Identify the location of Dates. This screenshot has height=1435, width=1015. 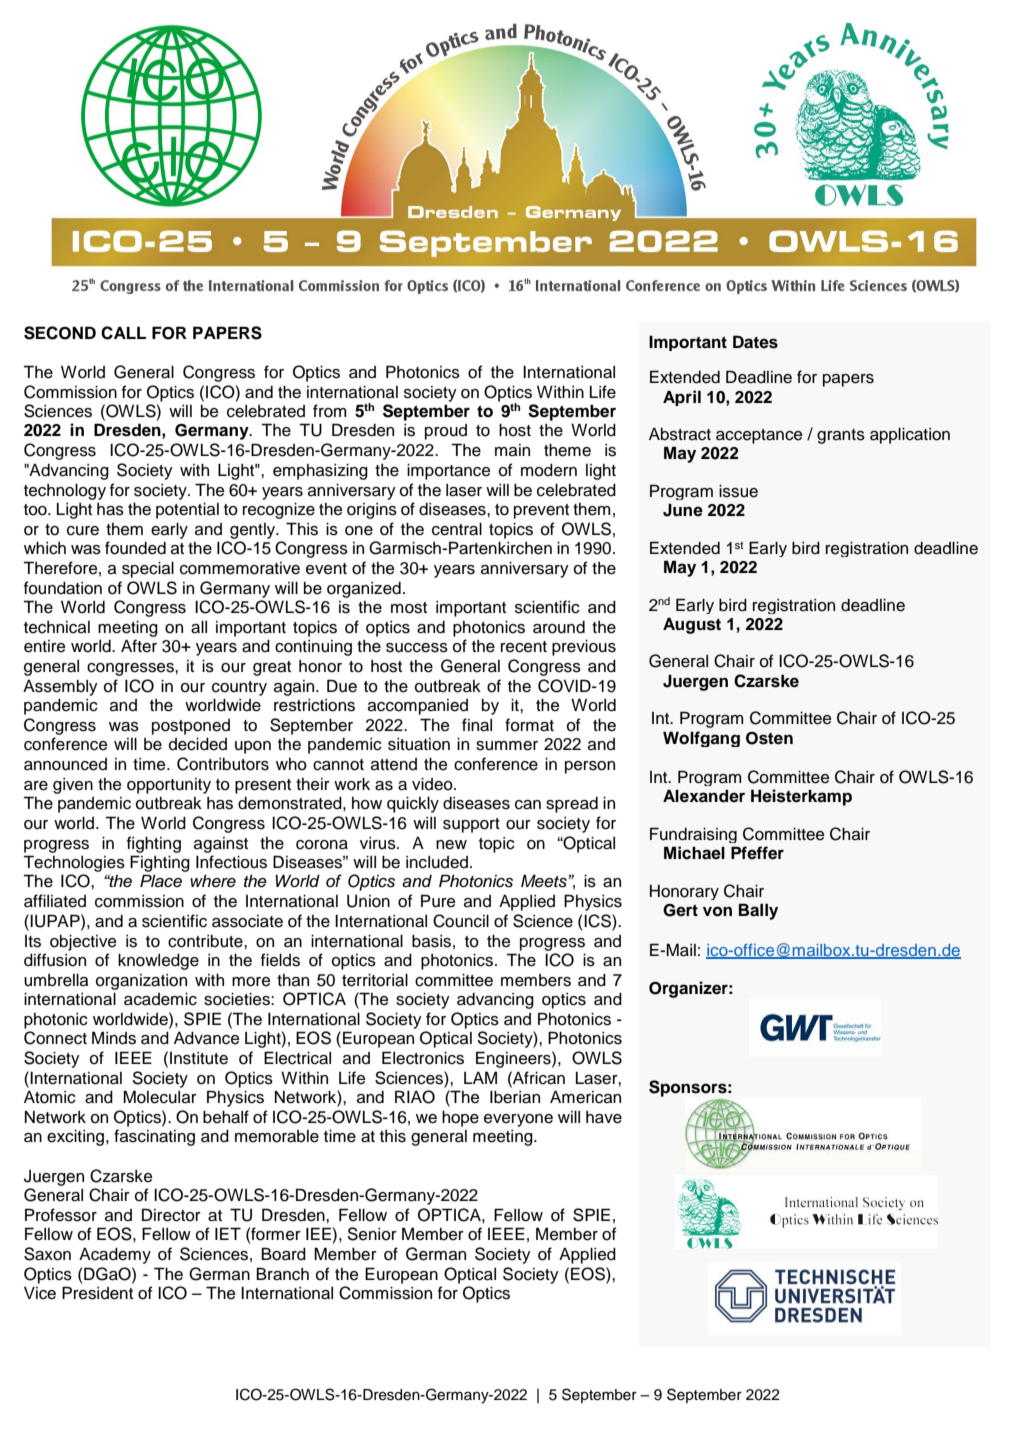
(755, 342).
